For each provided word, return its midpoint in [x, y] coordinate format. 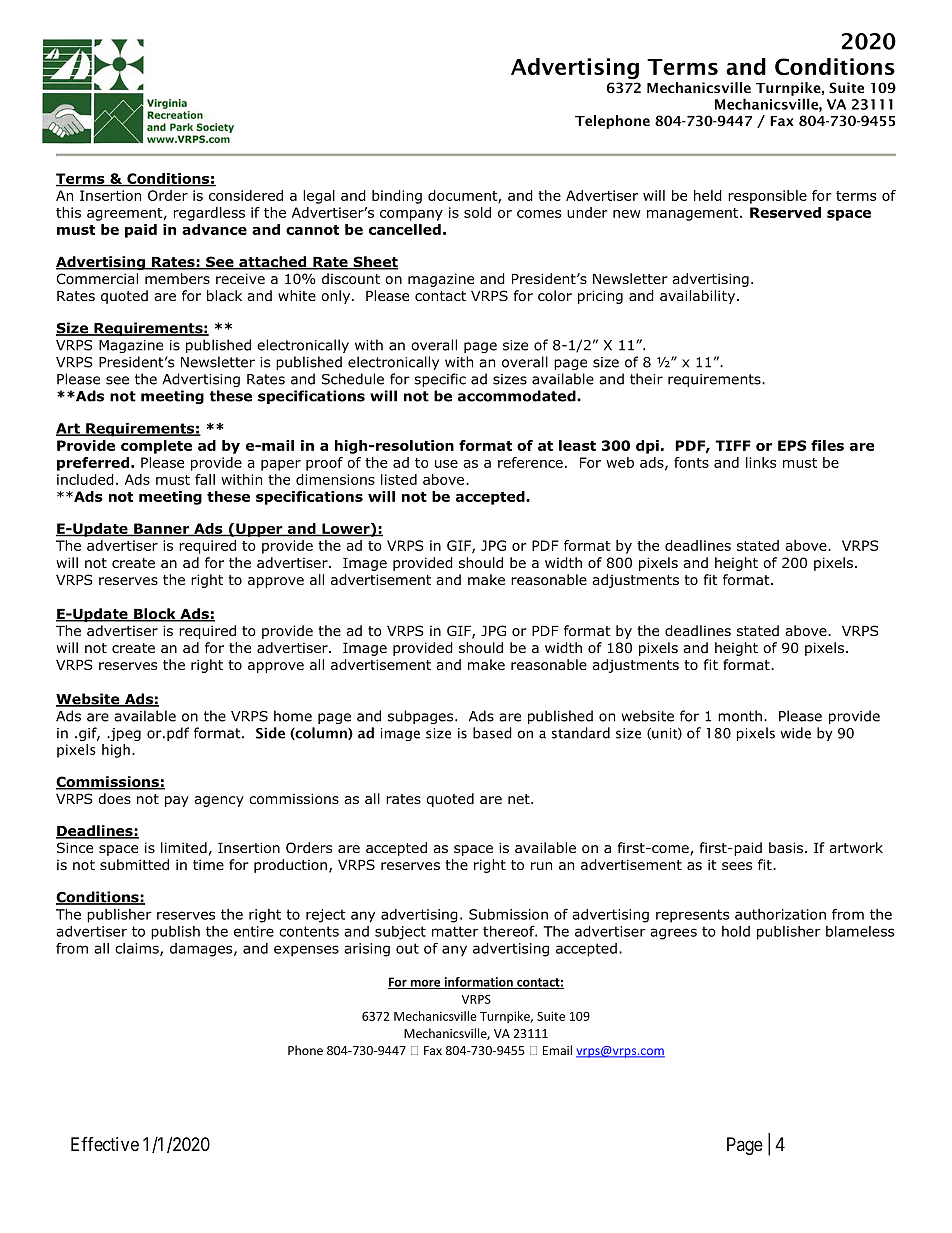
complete [156, 447]
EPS [792, 445]
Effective [105, 1144]
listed [399, 479]
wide [795, 733]
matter [455, 931]
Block [155, 615]
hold [736, 931]
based [492, 733]
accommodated [518, 396]
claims [138, 949]
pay [177, 801]
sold [477, 212]
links [761, 462]
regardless [209, 214]
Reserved [785, 212]
